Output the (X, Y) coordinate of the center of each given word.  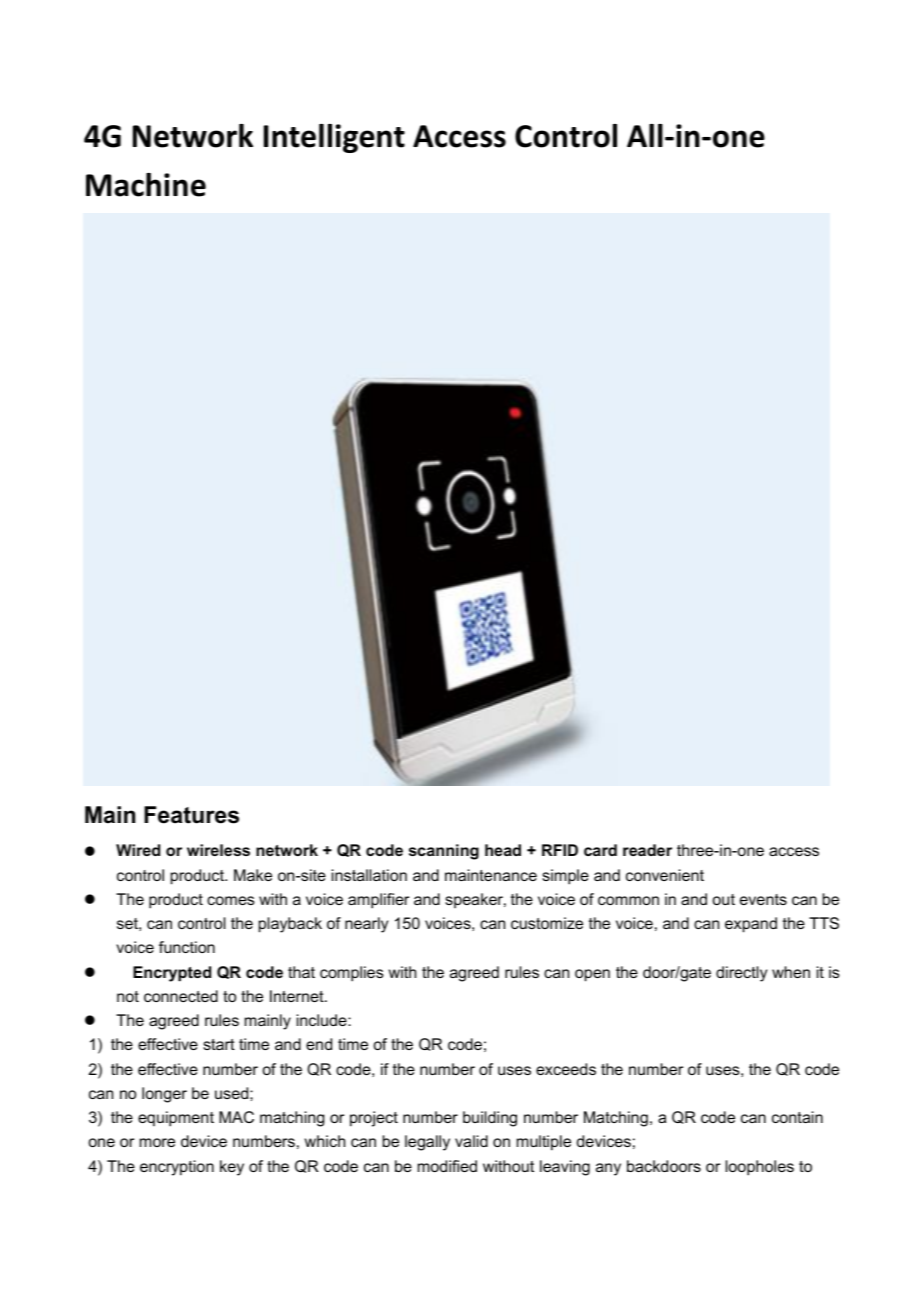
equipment (176, 1119)
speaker (475, 900)
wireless (218, 850)
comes (231, 900)
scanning (444, 852)
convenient (665, 875)
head (503, 850)
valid (471, 1141)
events (763, 899)
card (600, 850)
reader (647, 850)
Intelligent (334, 138)
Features (191, 815)
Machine (146, 185)
